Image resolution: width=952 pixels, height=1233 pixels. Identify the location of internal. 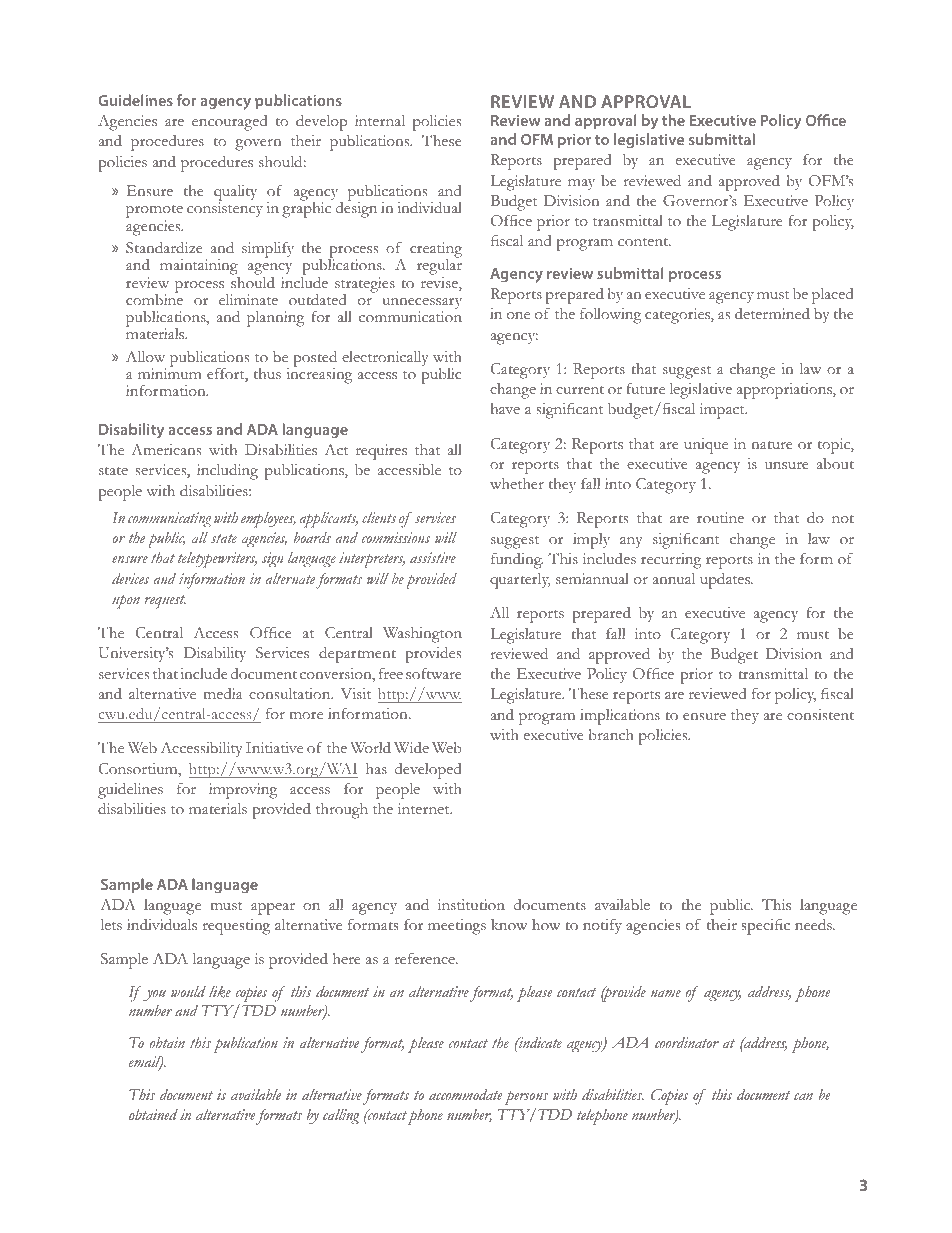
(380, 120).
